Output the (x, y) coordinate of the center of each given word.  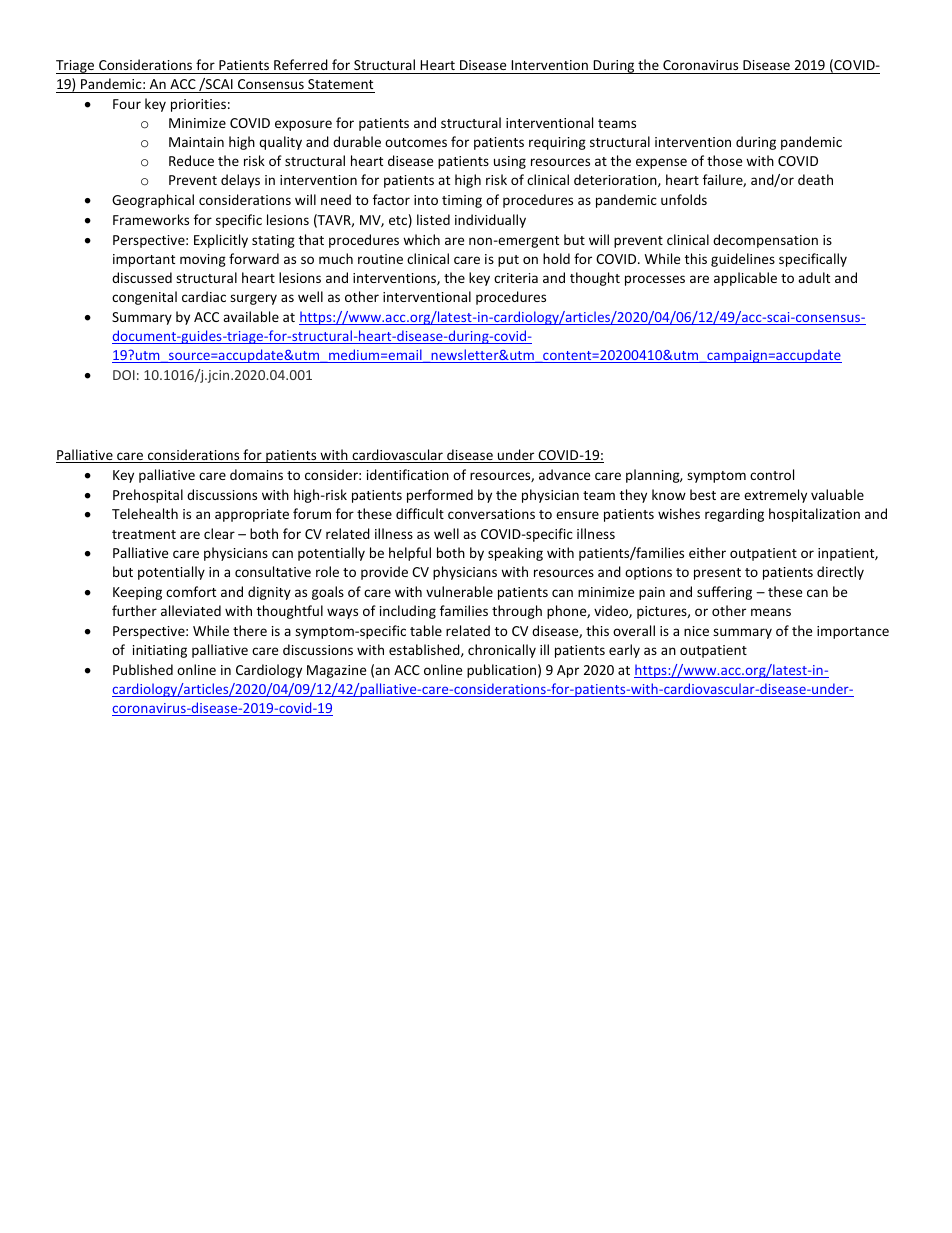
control (772, 474)
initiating (160, 651)
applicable (745, 279)
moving (203, 260)
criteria (516, 278)
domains (256, 474)
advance (564, 474)
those (724, 160)
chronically (502, 651)
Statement (340, 84)
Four (127, 104)
